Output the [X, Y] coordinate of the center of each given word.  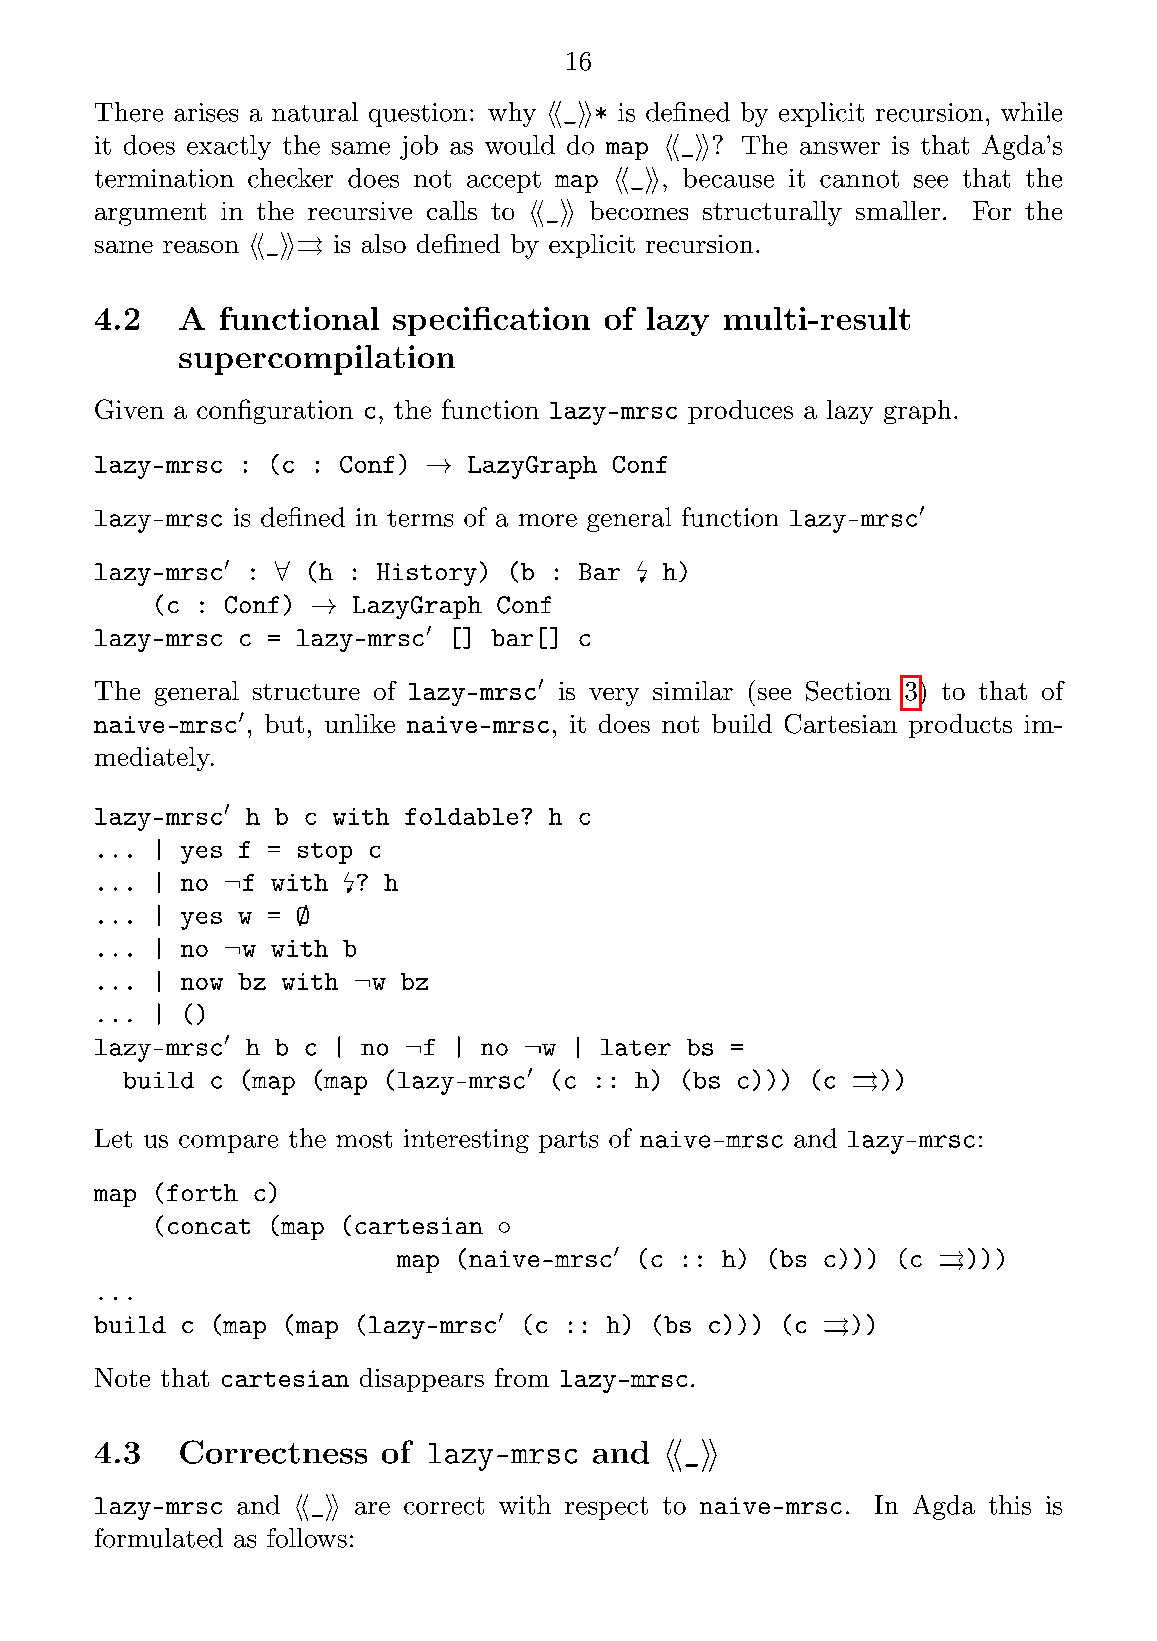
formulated [159, 1538]
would [520, 145]
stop [325, 853]
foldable [461, 816]
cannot [859, 179]
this [1010, 1505]
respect [606, 1508]
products [960, 726]
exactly [229, 147]
